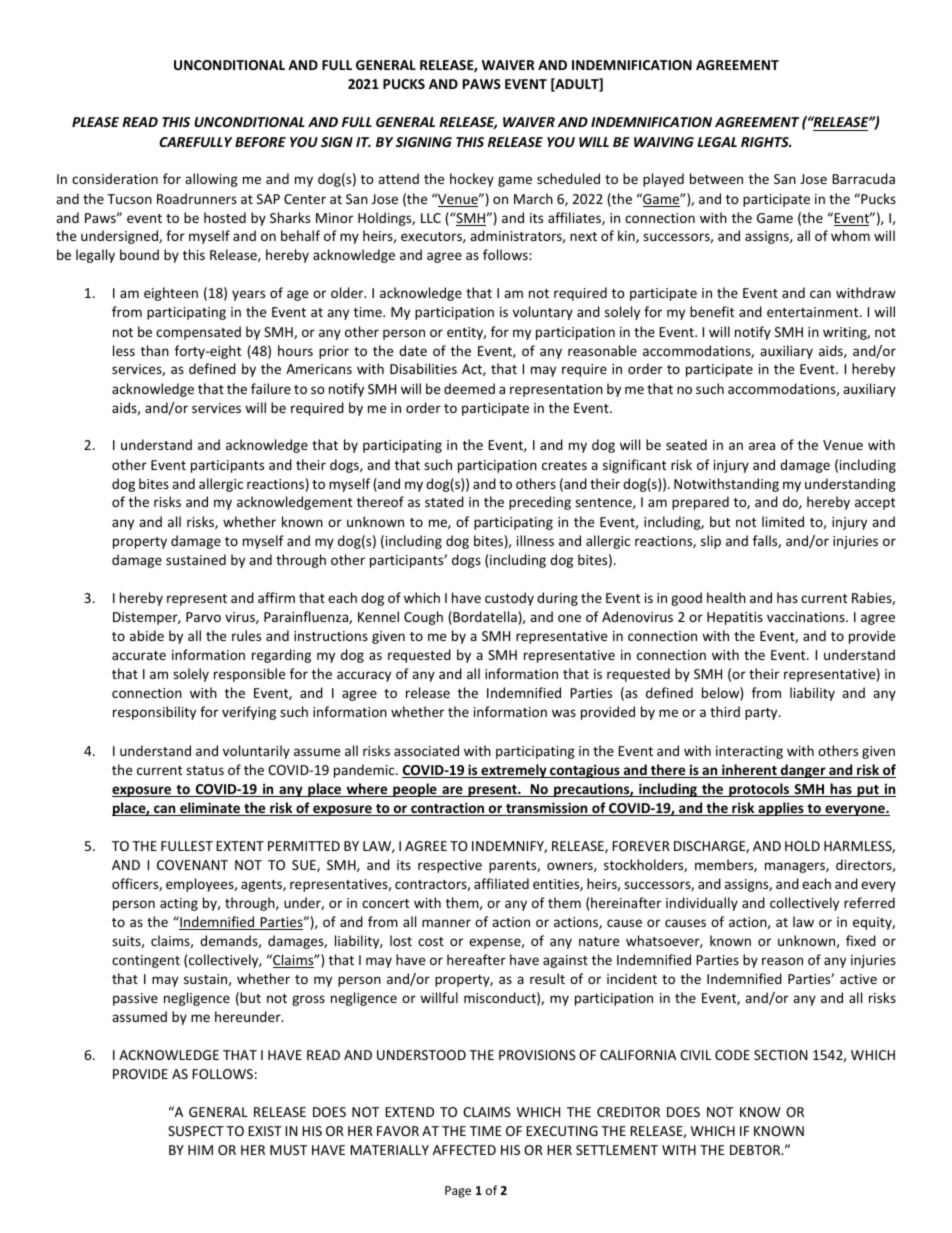  I want to click on stated, so click(444, 501).
